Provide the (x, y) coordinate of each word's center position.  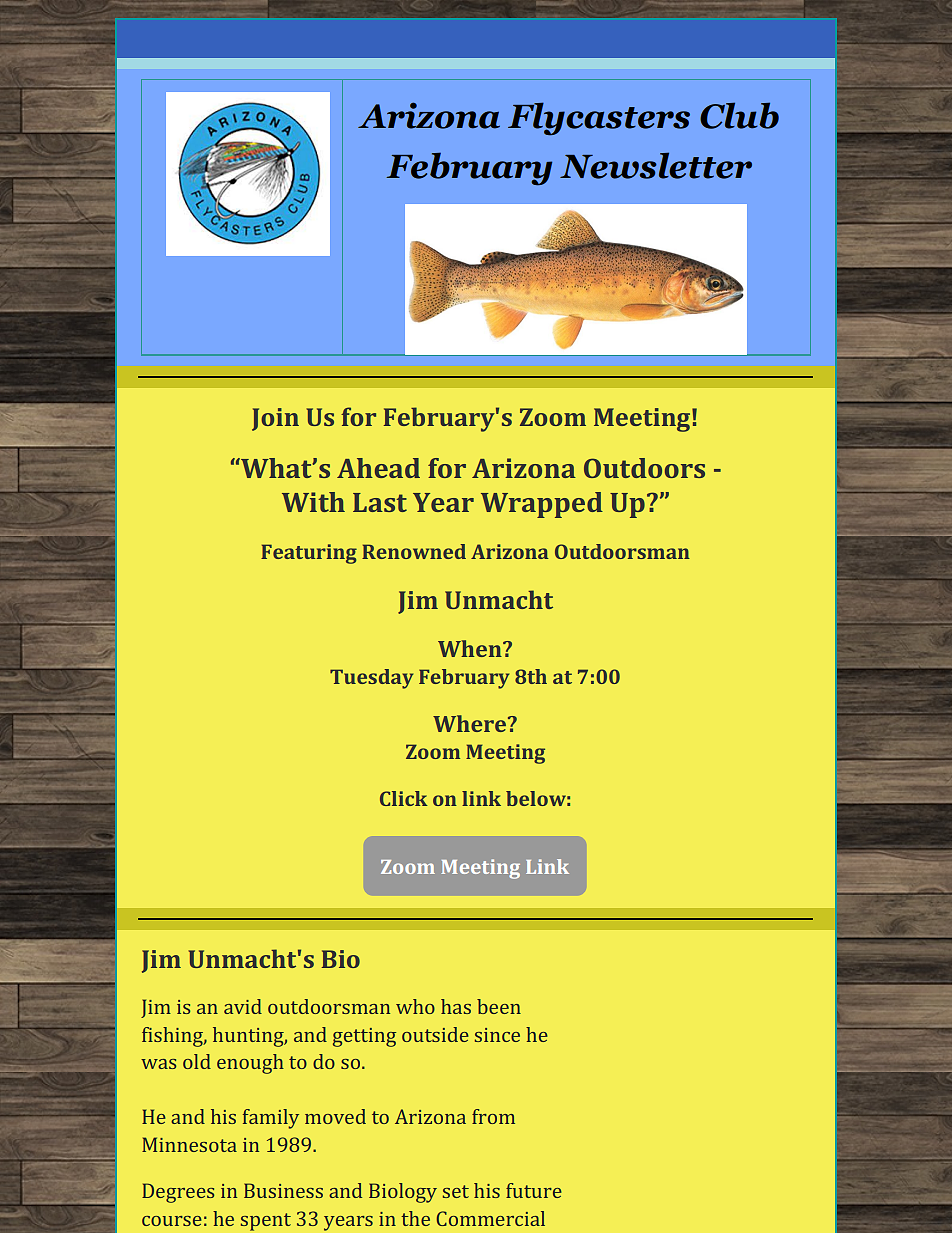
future (534, 1190)
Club (739, 115)
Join (275, 419)
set (456, 1191)
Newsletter (656, 165)
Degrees (178, 1193)
